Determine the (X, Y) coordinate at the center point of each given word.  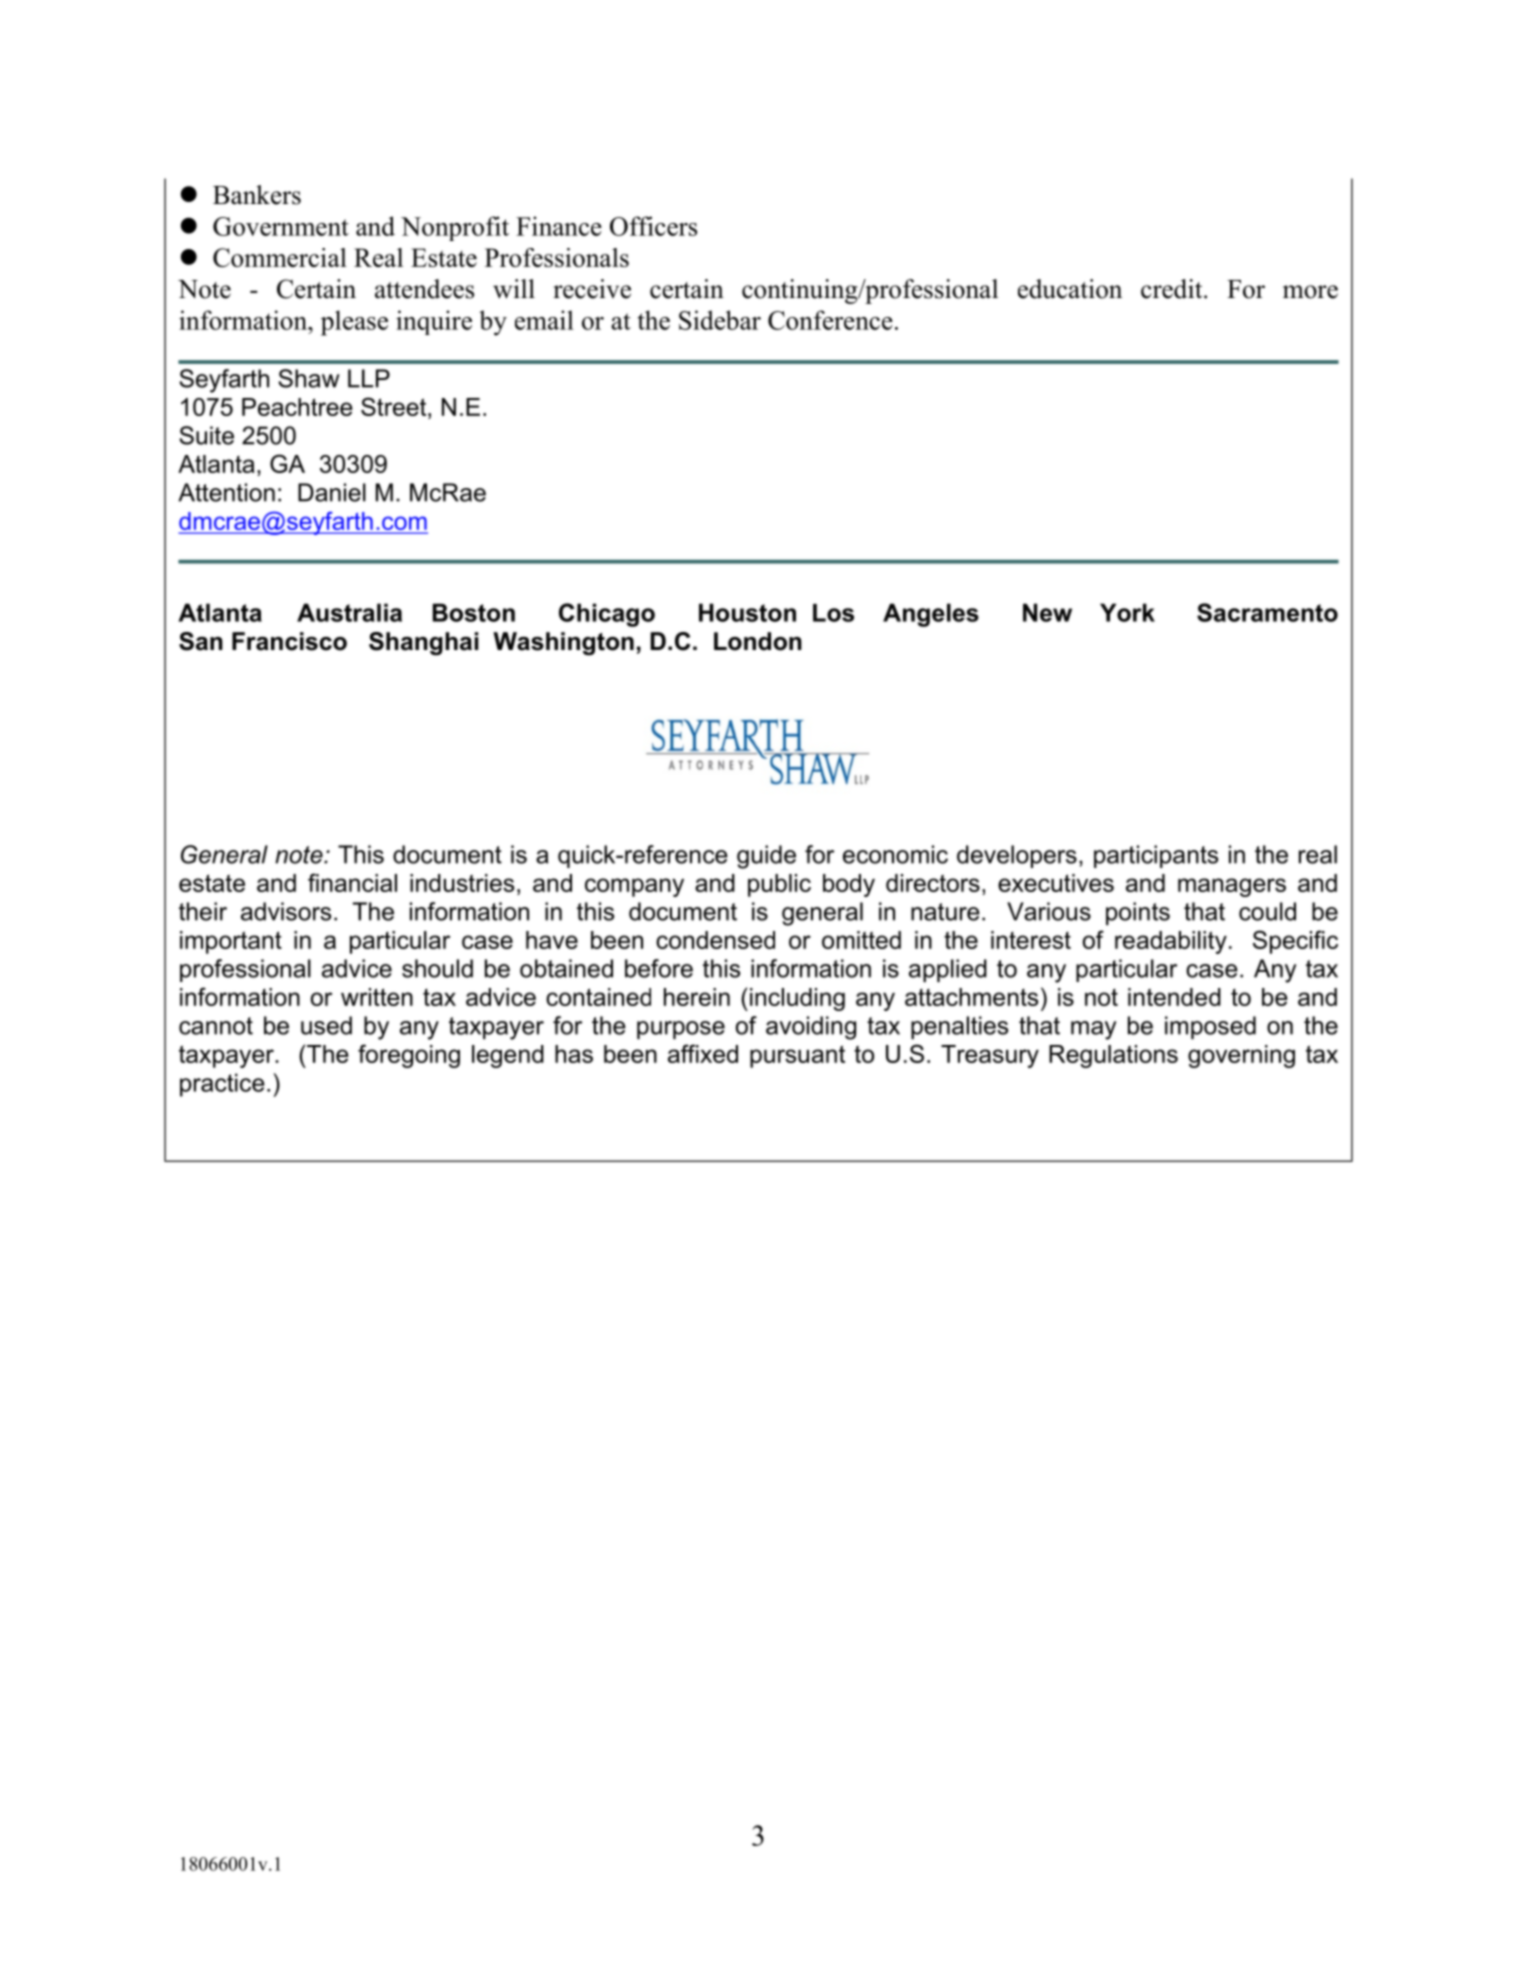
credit (1173, 289)
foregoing (409, 1056)
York (1127, 612)
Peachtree (297, 407)
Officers (653, 226)
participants (1156, 856)
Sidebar (720, 320)
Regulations (1113, 1056)
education (1070, 289)
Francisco (289, 641)
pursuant (797, 1056)
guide (766, 857)
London (758, 641)
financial (352, 882)
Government (281, 226)
